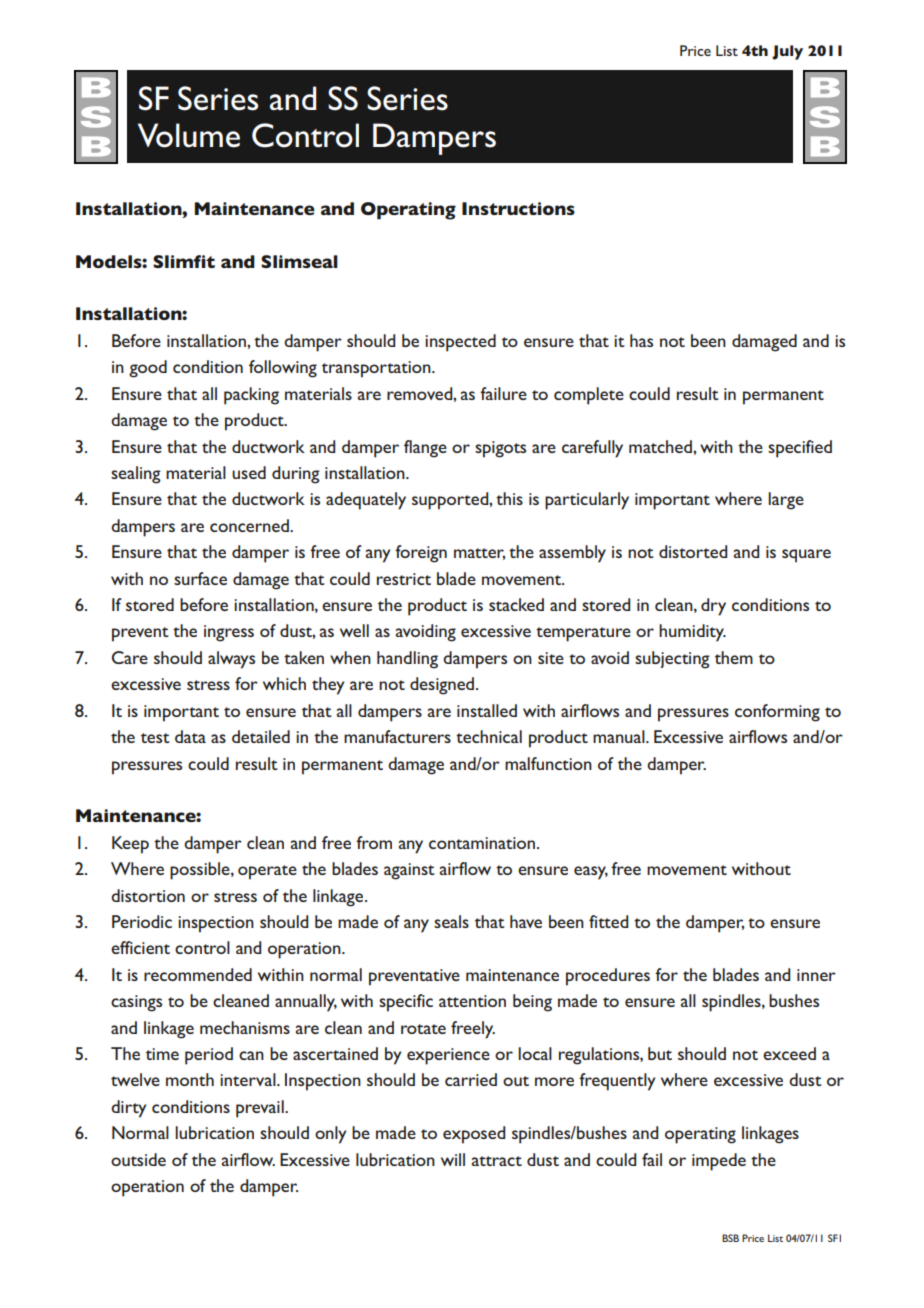 The height and width of the screenshot is (1308, 924). What do you see at coordinates (138, 1159) in the screenshot?
I see `outside` at bounding box center [138, 1159].
